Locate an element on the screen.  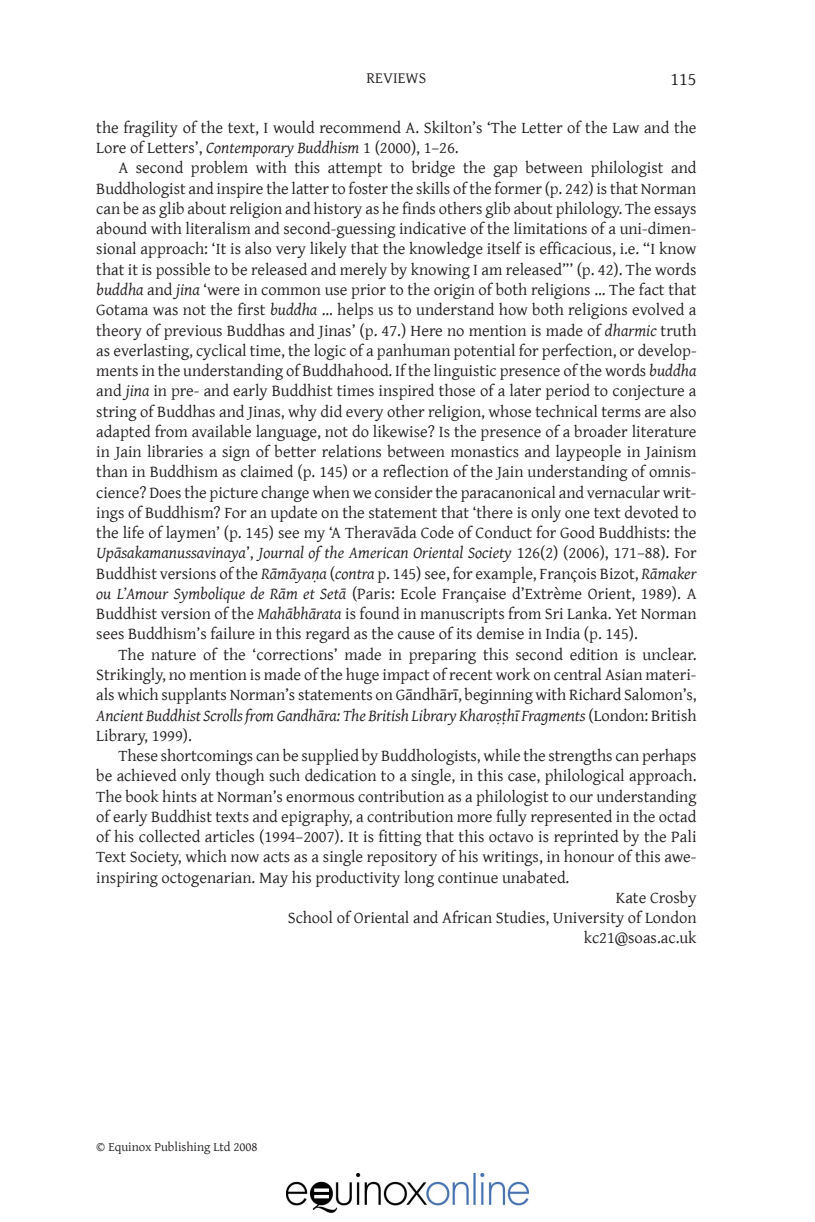
Publishing is located at coordinates (182, 1147).
